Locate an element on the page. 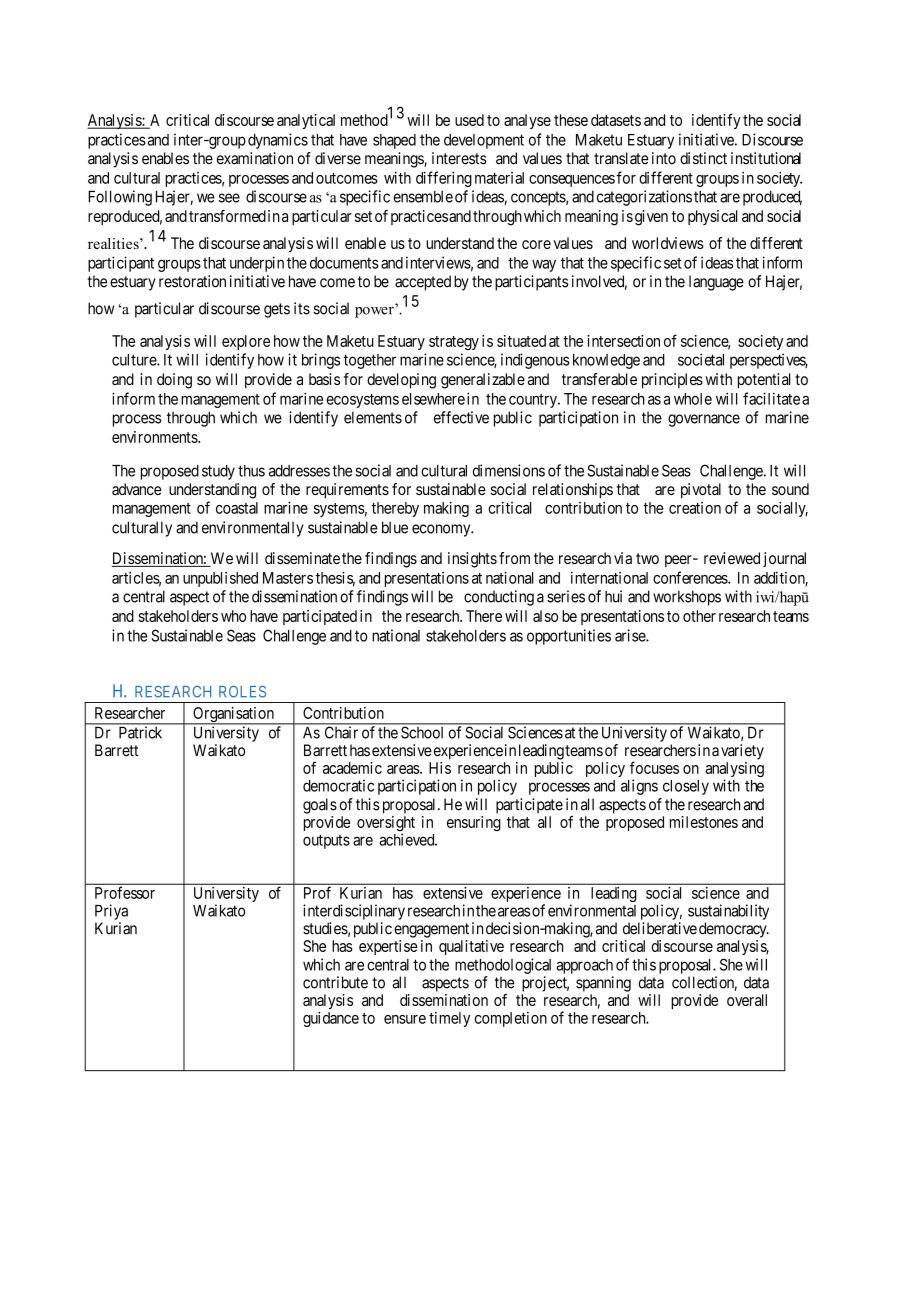 The width and height of the image is (924, 1307). effective is located at coordinates (461, 417).
